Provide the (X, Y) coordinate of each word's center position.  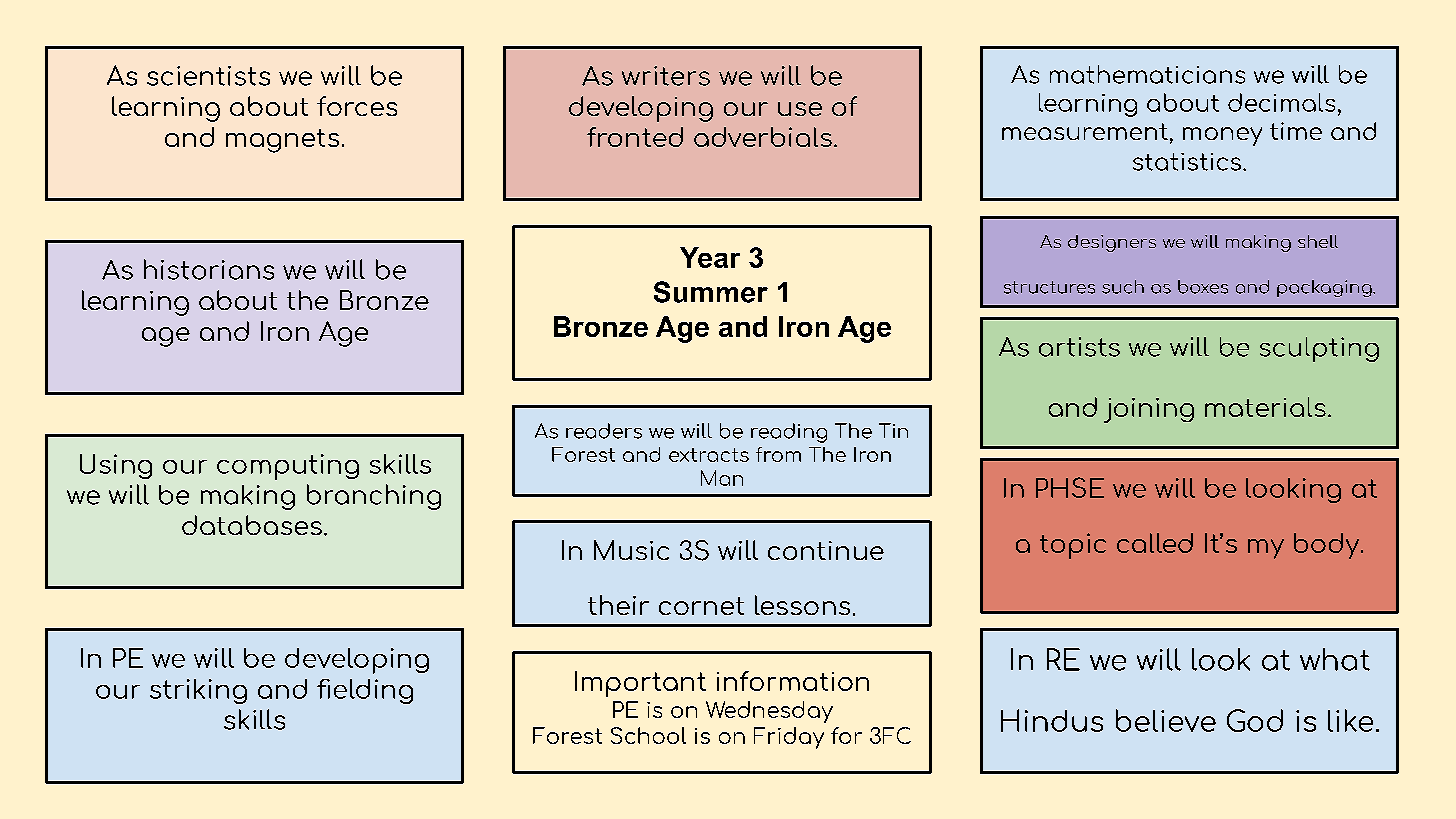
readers (604, 431)
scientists (208, 76)
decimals (1281, 102)
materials (1265, 407)
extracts (709, 455)
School (648, 735)
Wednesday (769, 712)
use (800, 109)
